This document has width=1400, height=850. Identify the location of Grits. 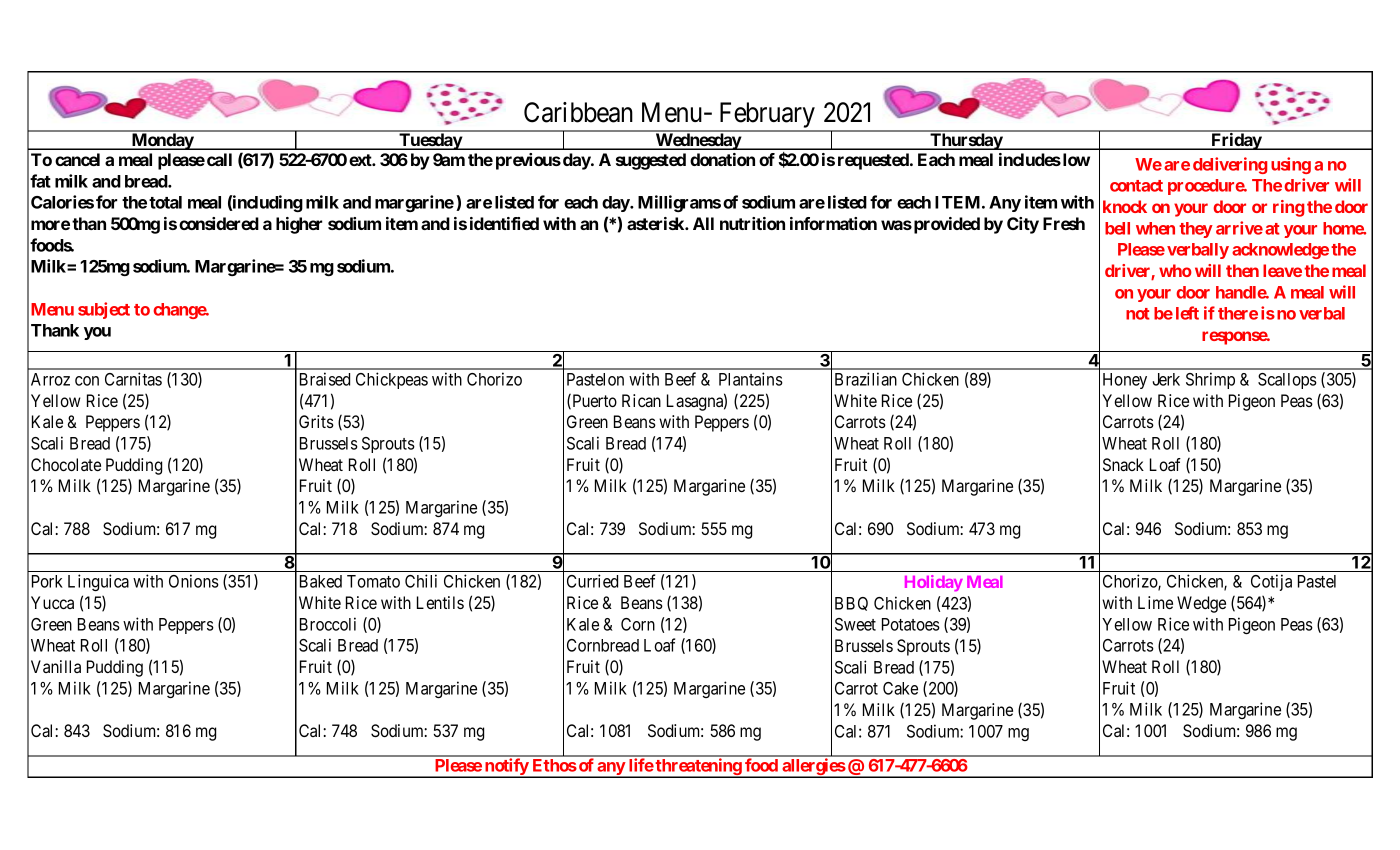
(316, 421).
